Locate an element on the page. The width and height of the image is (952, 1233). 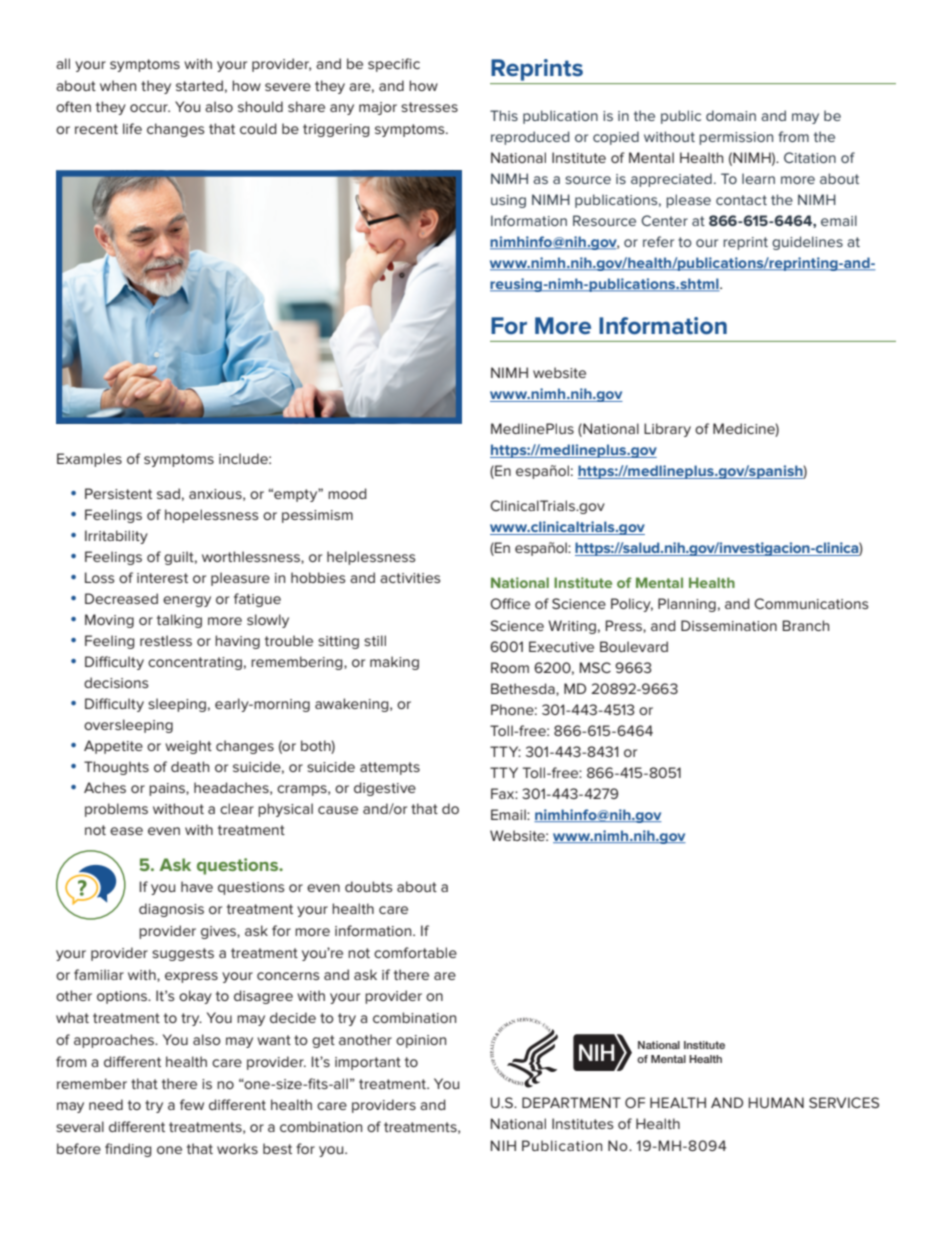
Examples is located at coordinates (89, 460).
